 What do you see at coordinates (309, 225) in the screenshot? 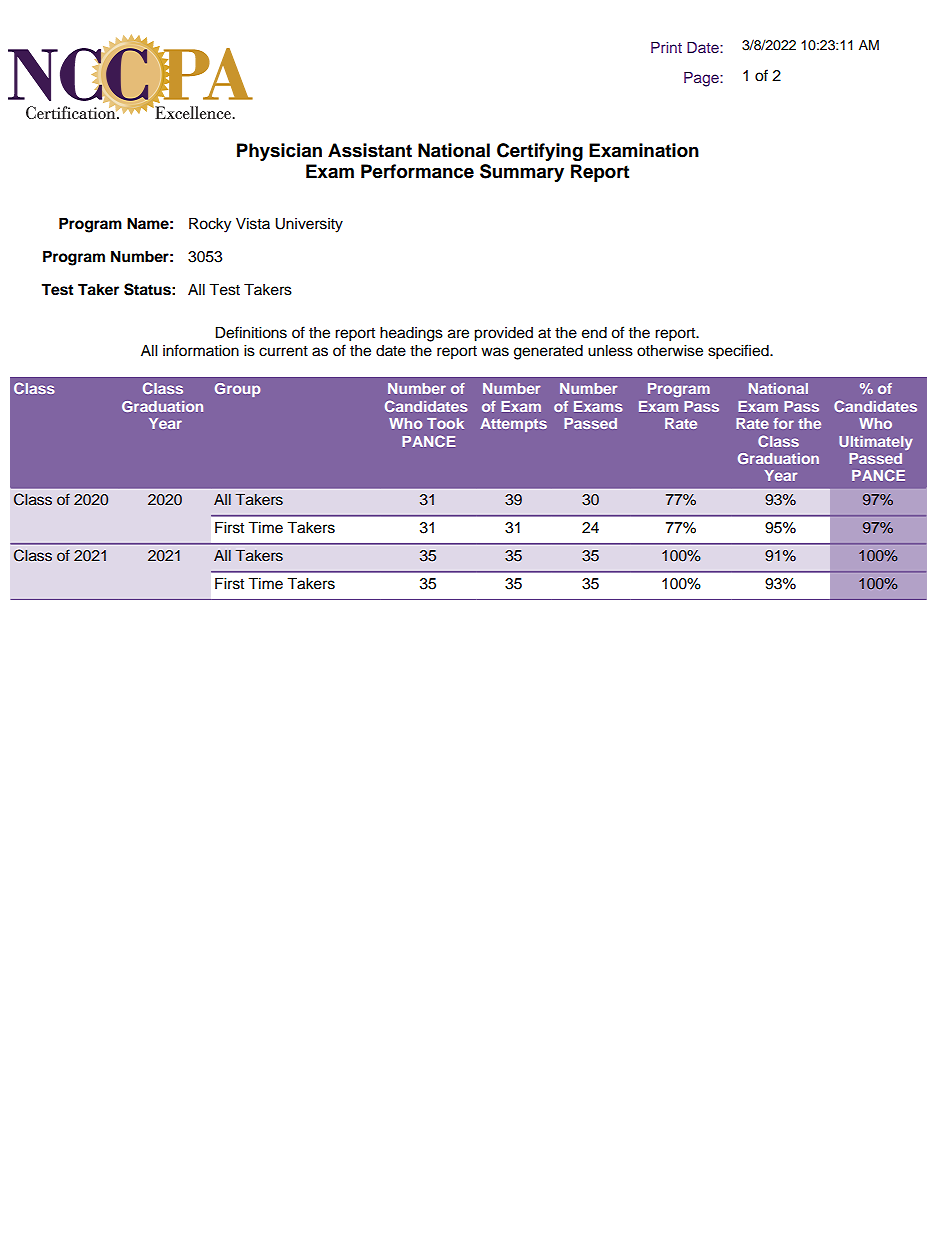
I see `University` at bounding box center [309, 225].
